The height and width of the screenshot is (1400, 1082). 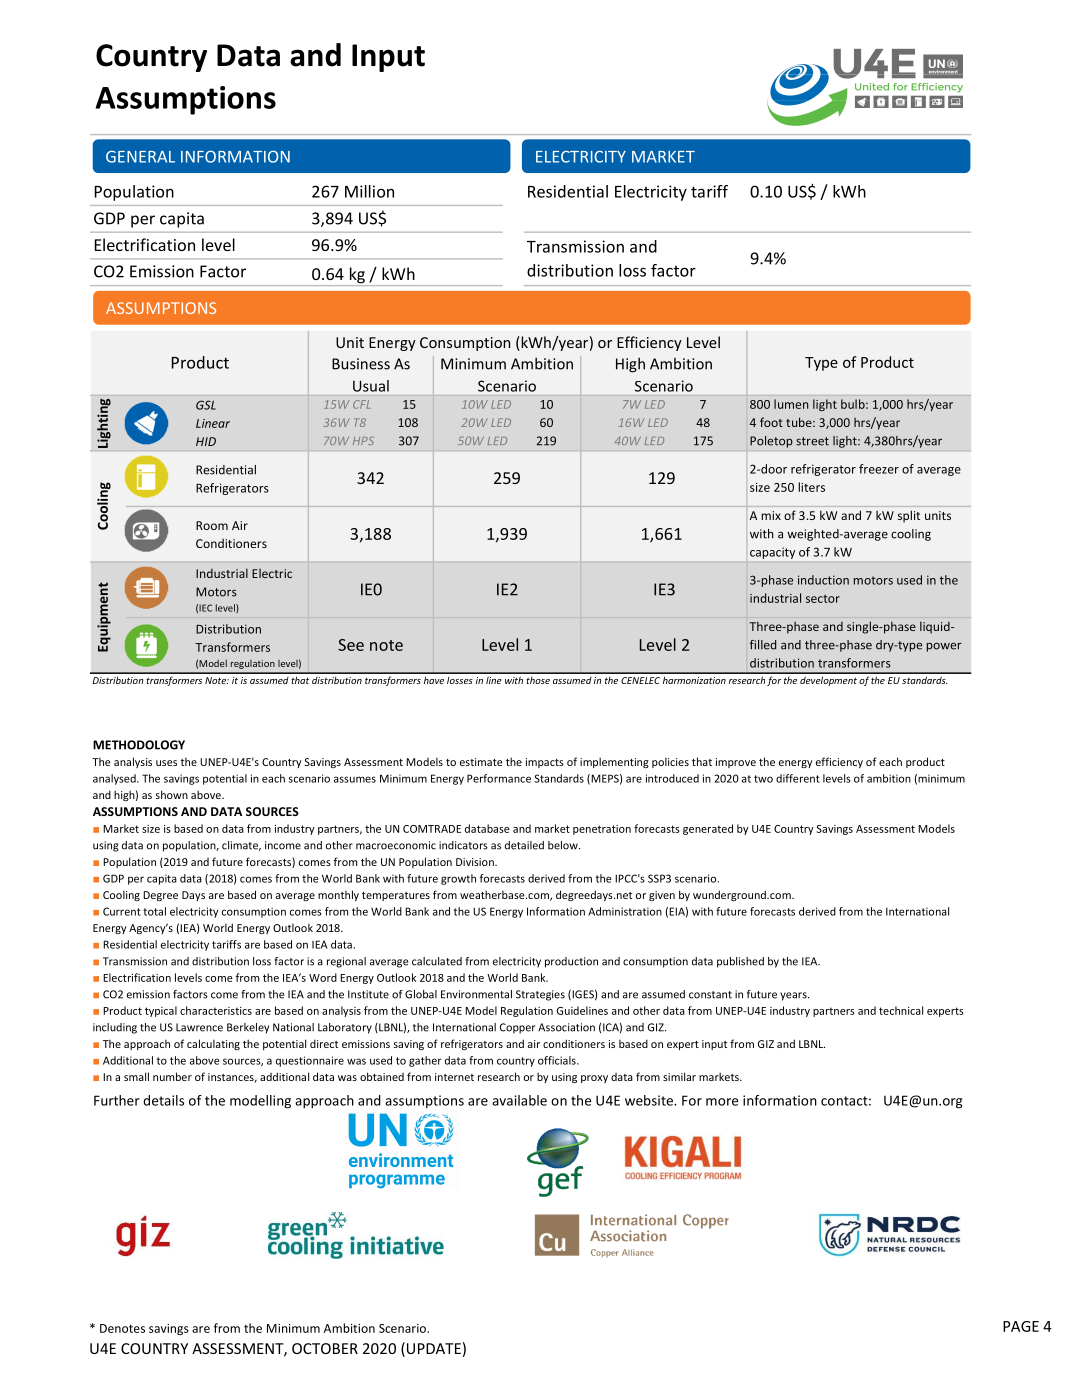 What do you see at coordinates (798, 778) in the screenshot?
I see `different` at bounding box center [798, 778].
